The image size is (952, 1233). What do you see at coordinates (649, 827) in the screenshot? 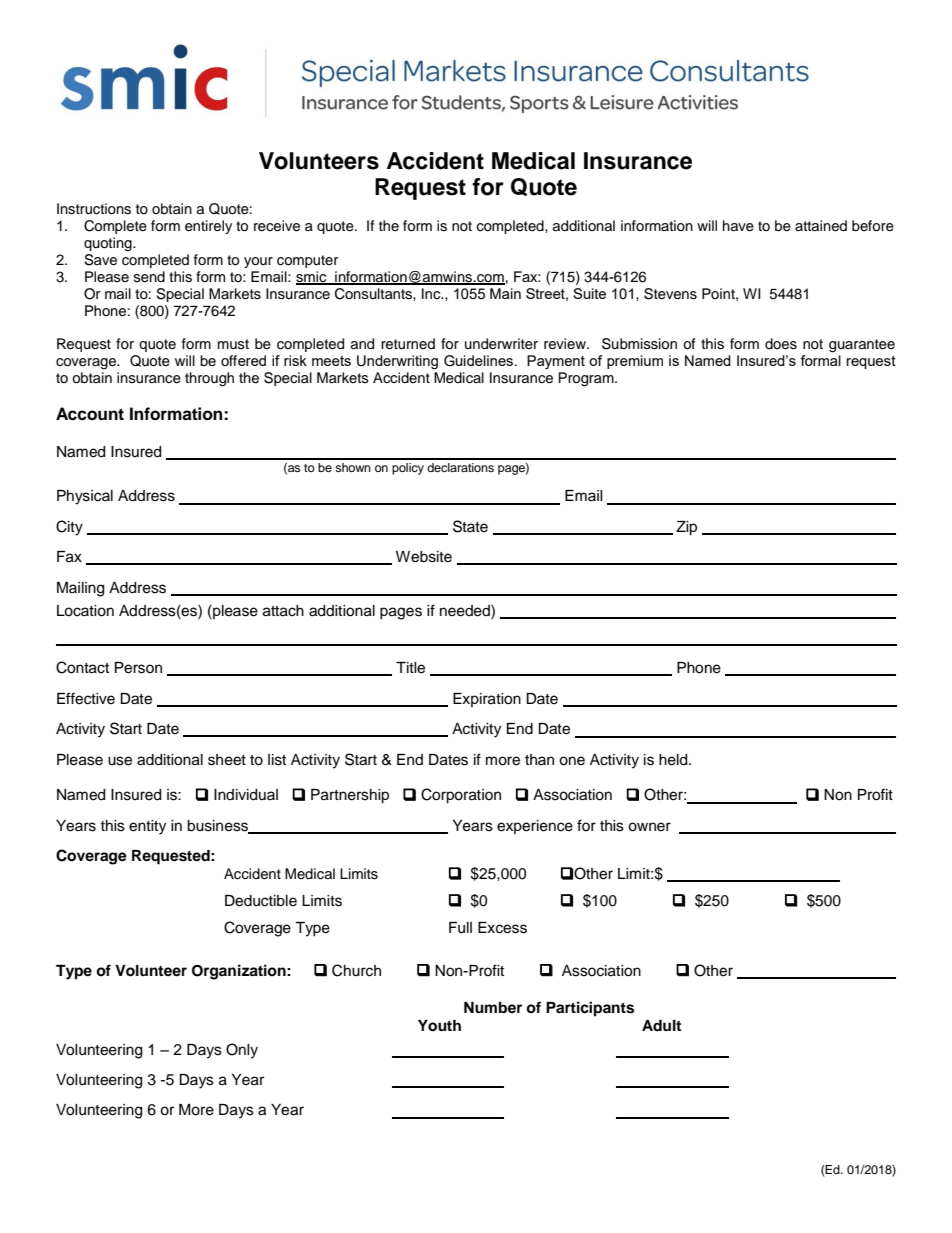
I see `owner` at bounding box center [649, 827].
